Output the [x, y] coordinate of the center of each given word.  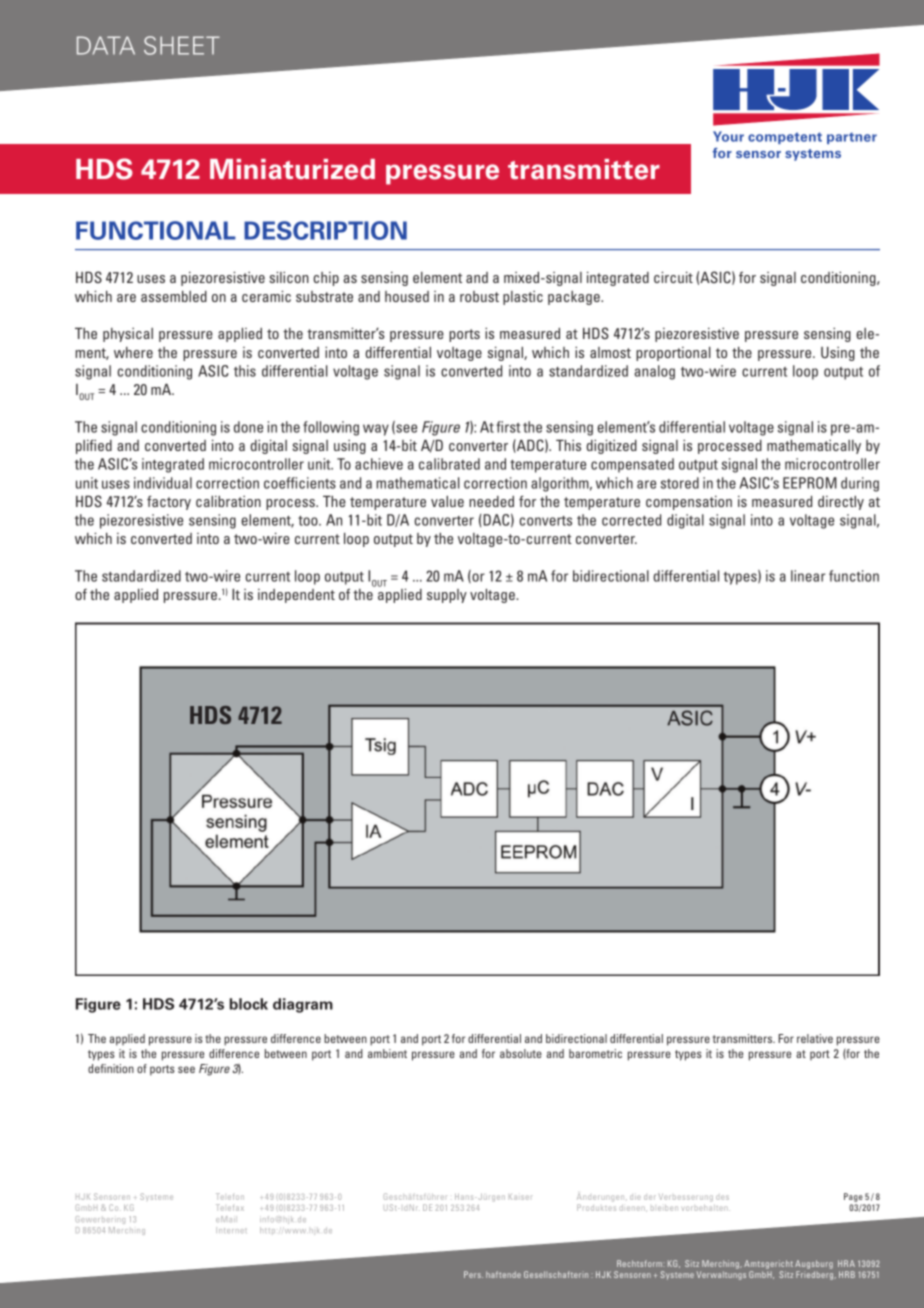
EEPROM [810, 483]
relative [815, 1038]
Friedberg [816, 1275]
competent [785, 138]
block [249, 1004]
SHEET [182, 45]
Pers [473, 1274]
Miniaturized [292, 169]
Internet [231, 1230]
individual [163, 483]
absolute [521, 1053]
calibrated [449, 464]
